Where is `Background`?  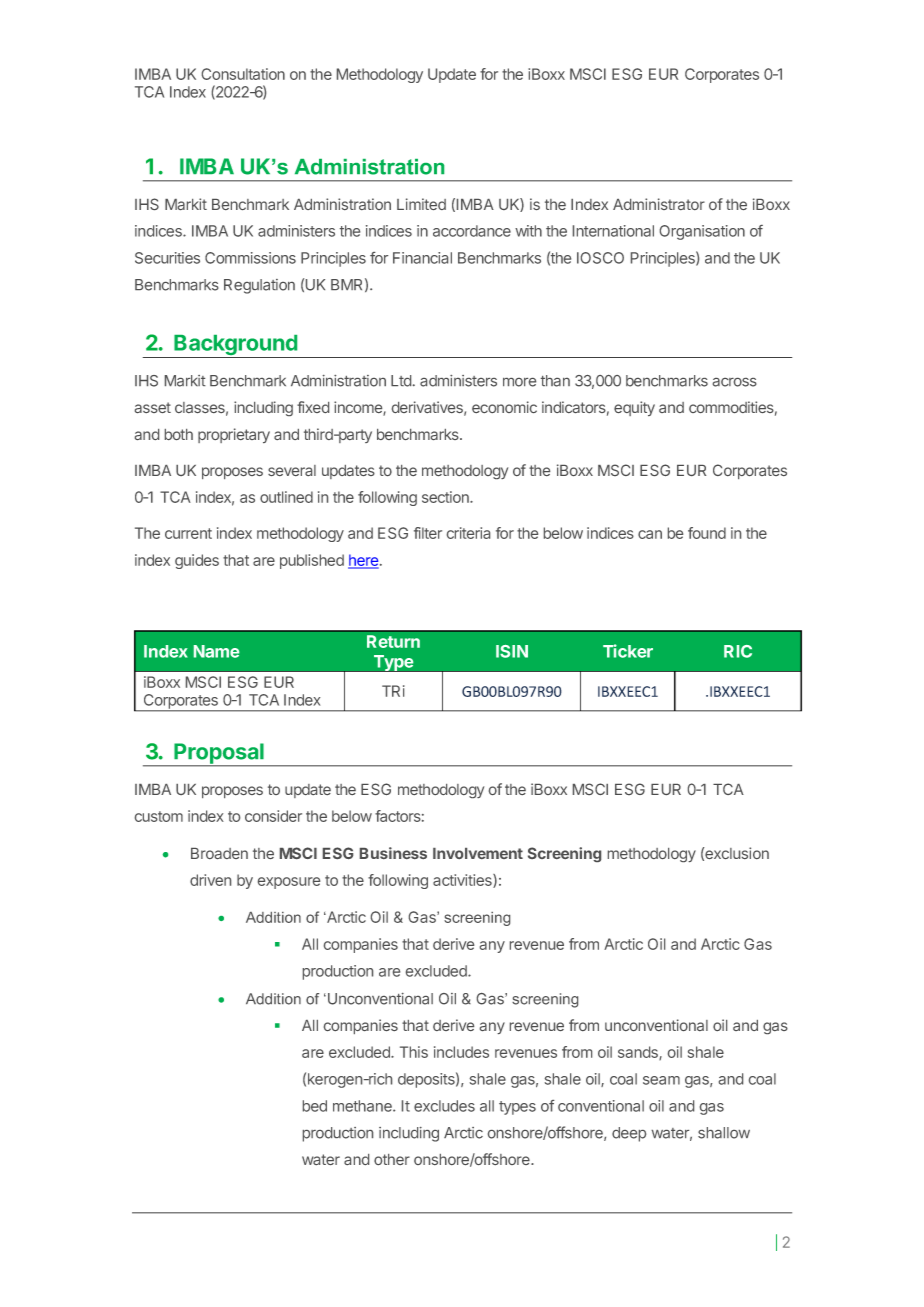 Background is located at coordinates (236, 346).
